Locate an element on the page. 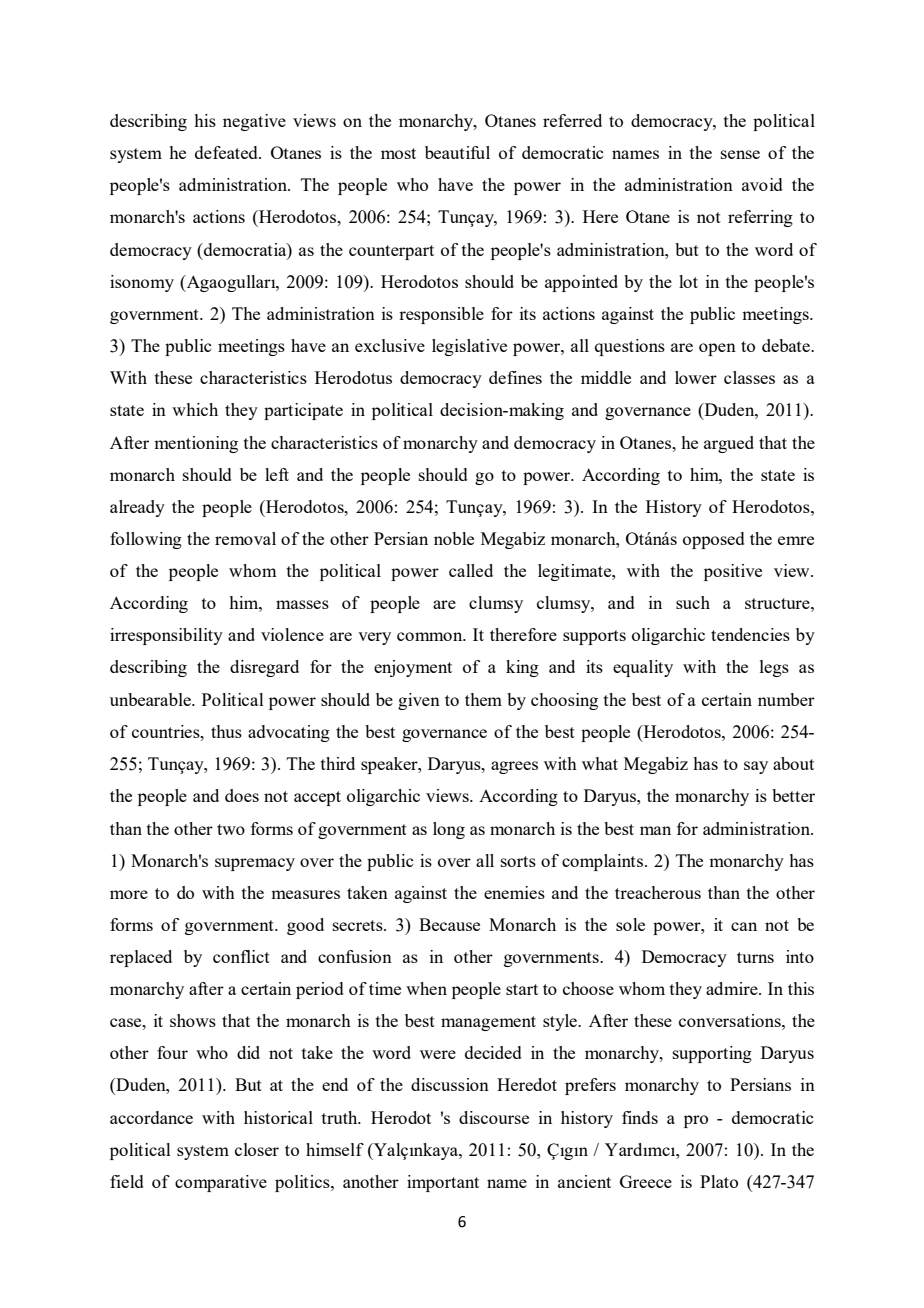 The image size is (924, 1308). comparative is located at coordinates (221, 1183).
